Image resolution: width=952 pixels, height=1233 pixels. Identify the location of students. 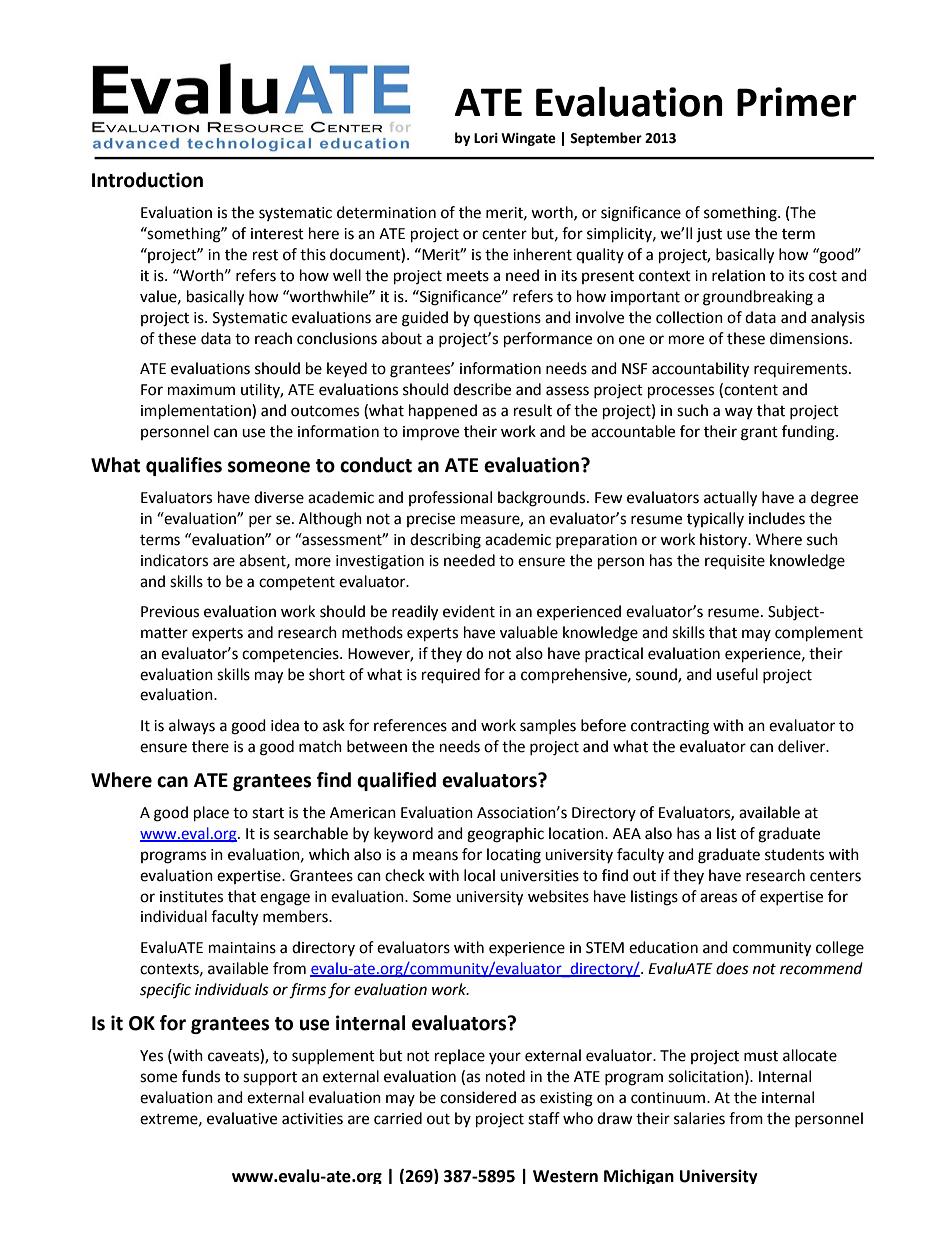
(794, 854).
